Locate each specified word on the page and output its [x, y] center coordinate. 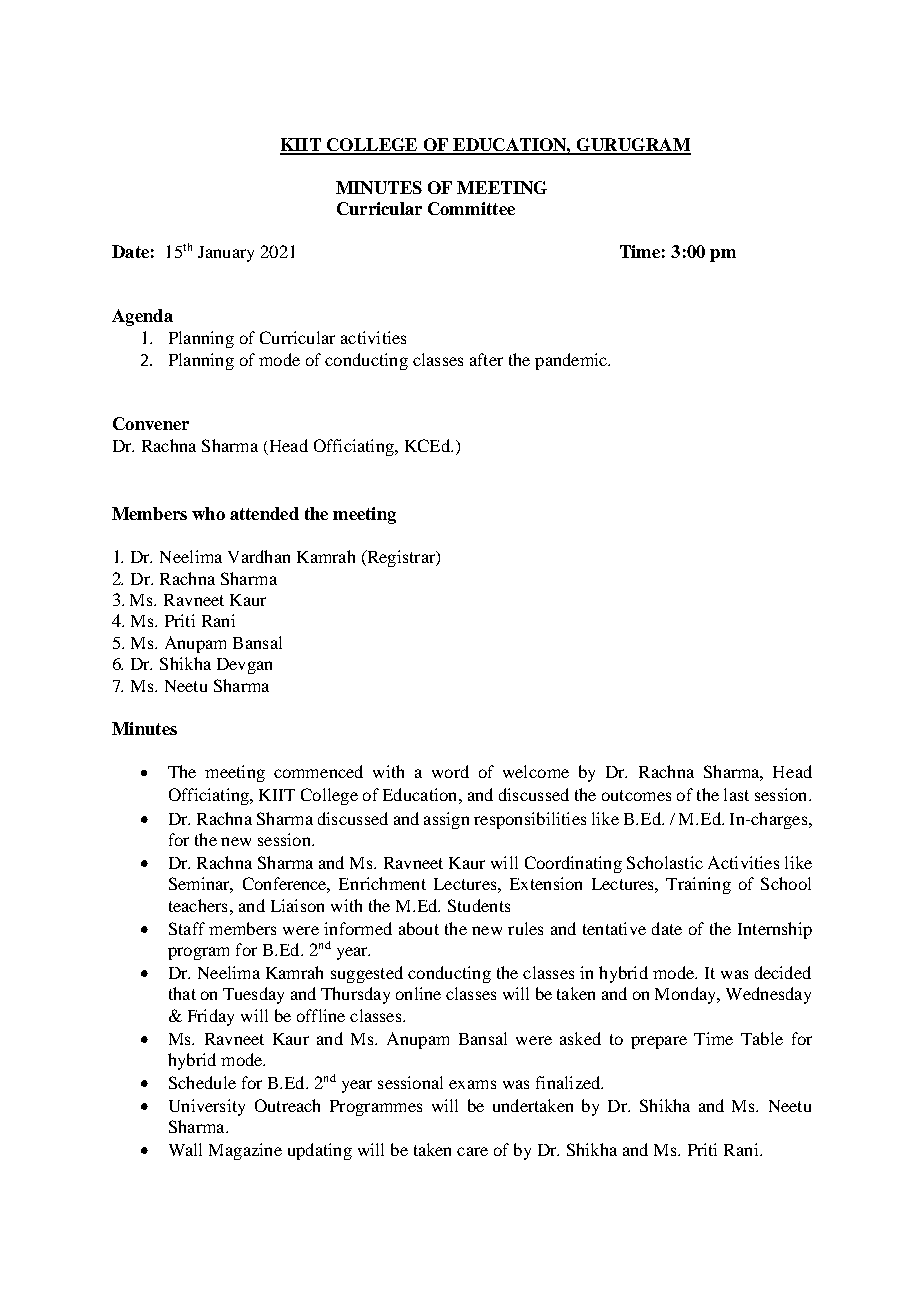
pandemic [572, 361]
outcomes [636, 795]
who [208, 513]
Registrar [401, 558]
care [472, 1151]
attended [264, 513]
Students [479, 905]
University [207, 1107]
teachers [198, 905]
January [226, 254]
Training [698, 885]
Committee [471, 208]
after [486, 359]
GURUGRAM [632, 146]
